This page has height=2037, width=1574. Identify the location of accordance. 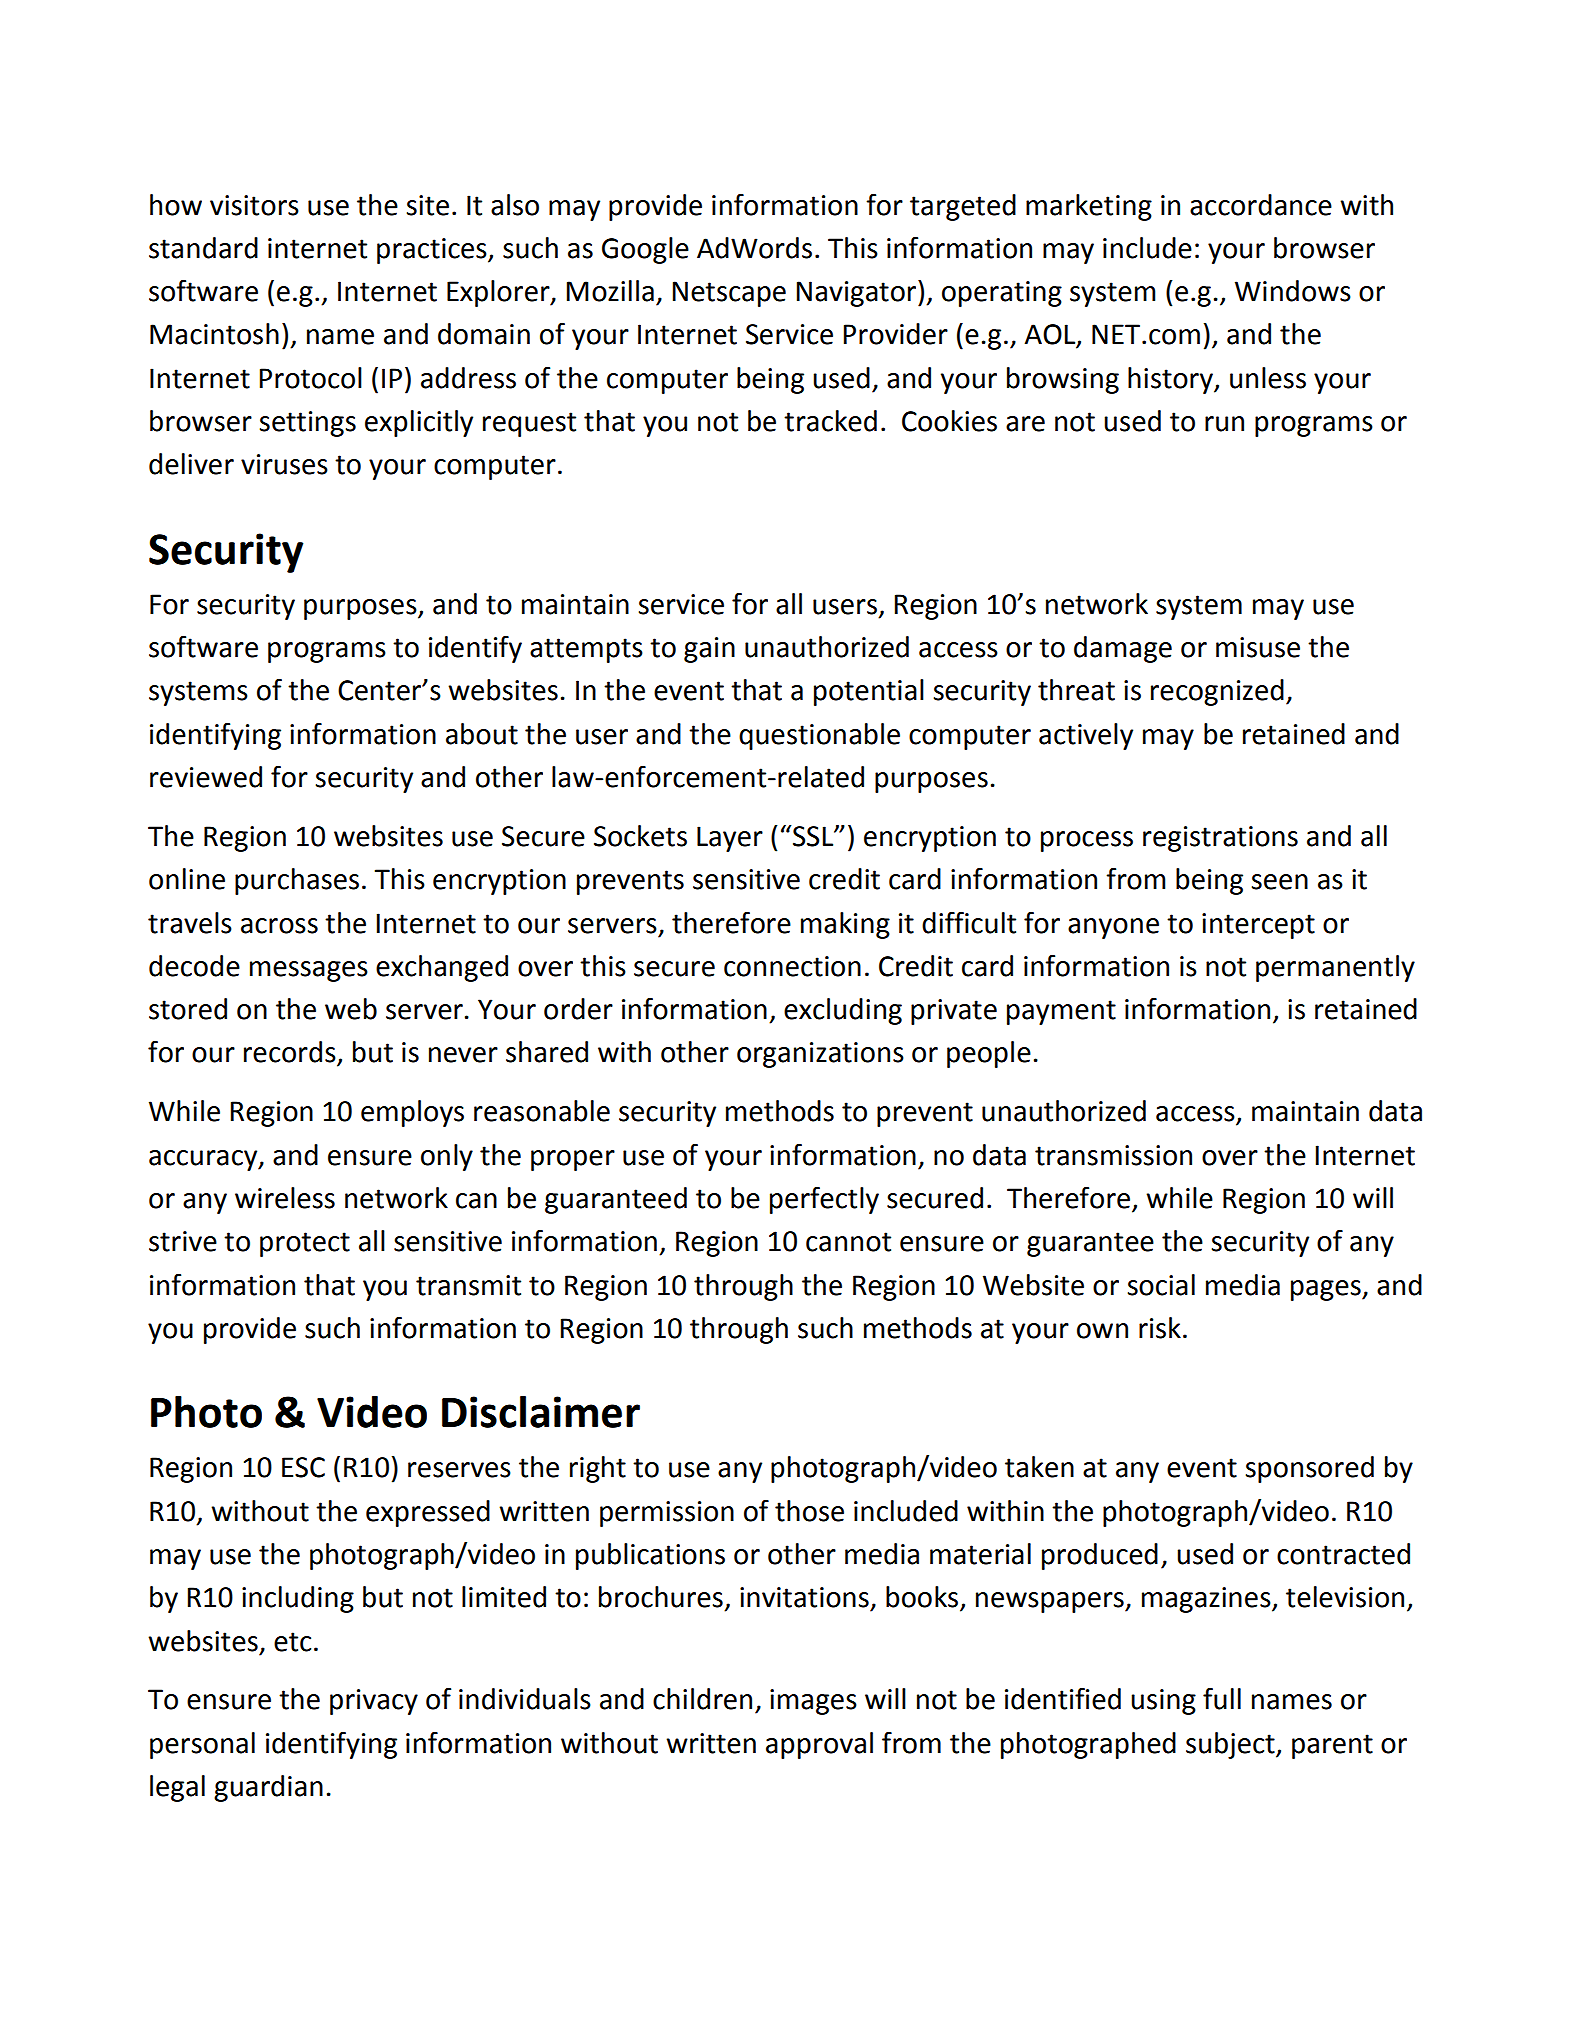
(1261, 205).
